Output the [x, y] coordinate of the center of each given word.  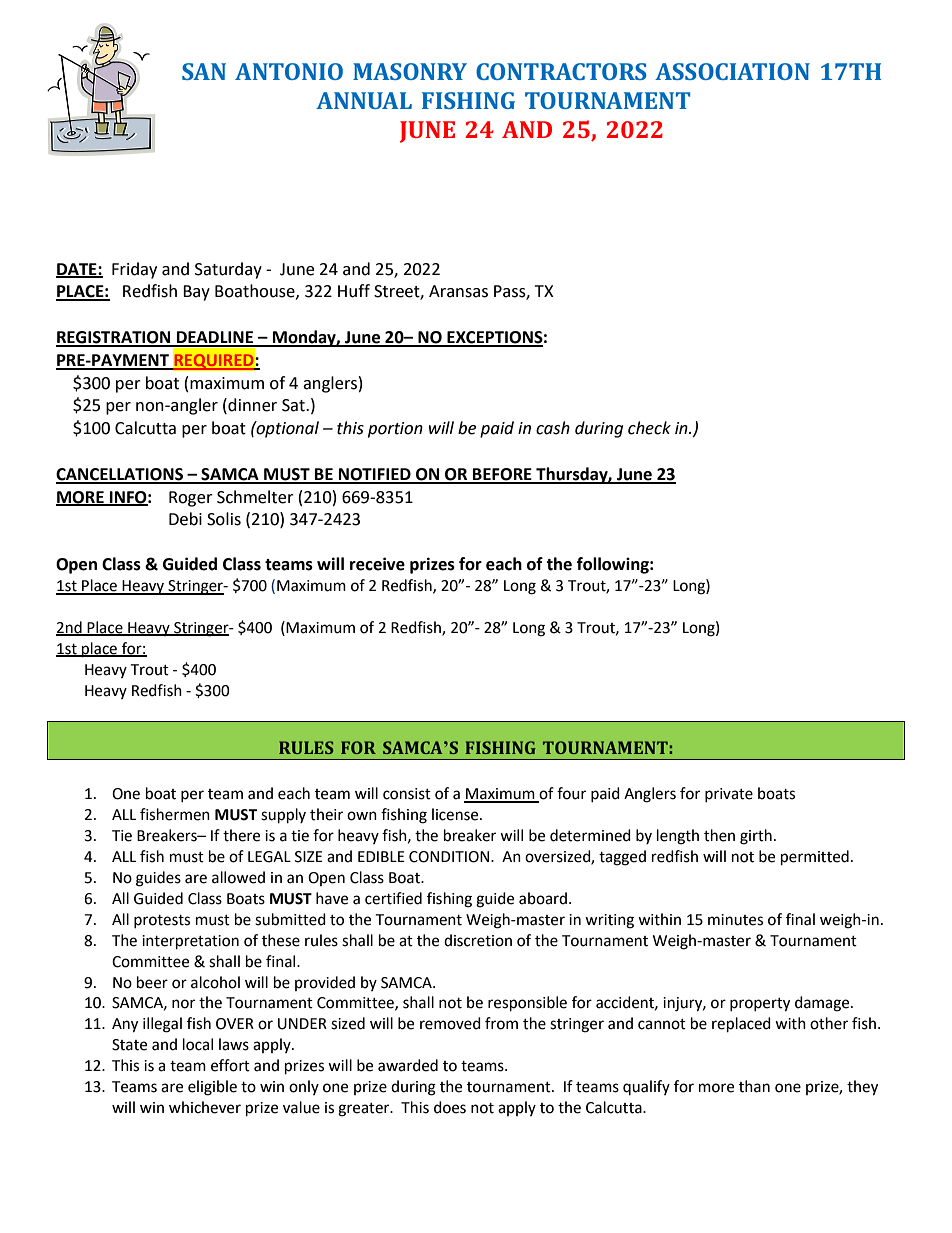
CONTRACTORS [561, 71]
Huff [354, 291]
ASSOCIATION [732, 71]
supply [283, 816]
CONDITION [449, 857]
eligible [212, 1088]
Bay [196, 293]
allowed [238, 877]
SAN [204, 71]
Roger [191, 499]
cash [553, 428]
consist [407, 794]
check [649, 428]
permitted [815, 858]
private [729, 795]
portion [395, 430]
